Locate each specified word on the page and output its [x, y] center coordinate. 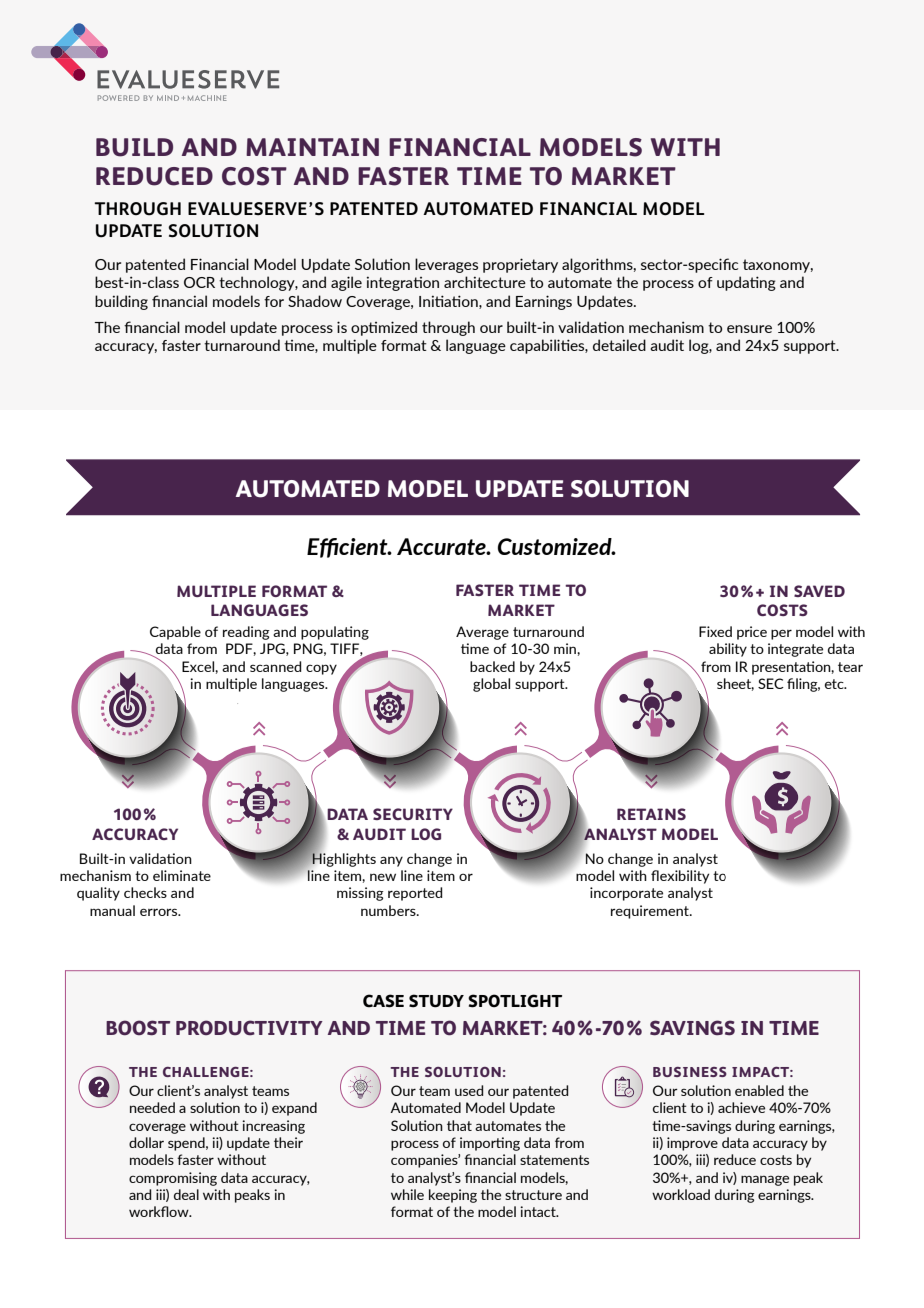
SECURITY [413, 814]
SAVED [819, 591]
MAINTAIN [312, 147]
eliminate [182, 875]
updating [746, 283]
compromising [173, 1179]
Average [482, 633]
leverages [446, 265]
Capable [175, 633]
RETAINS [651, 814]
